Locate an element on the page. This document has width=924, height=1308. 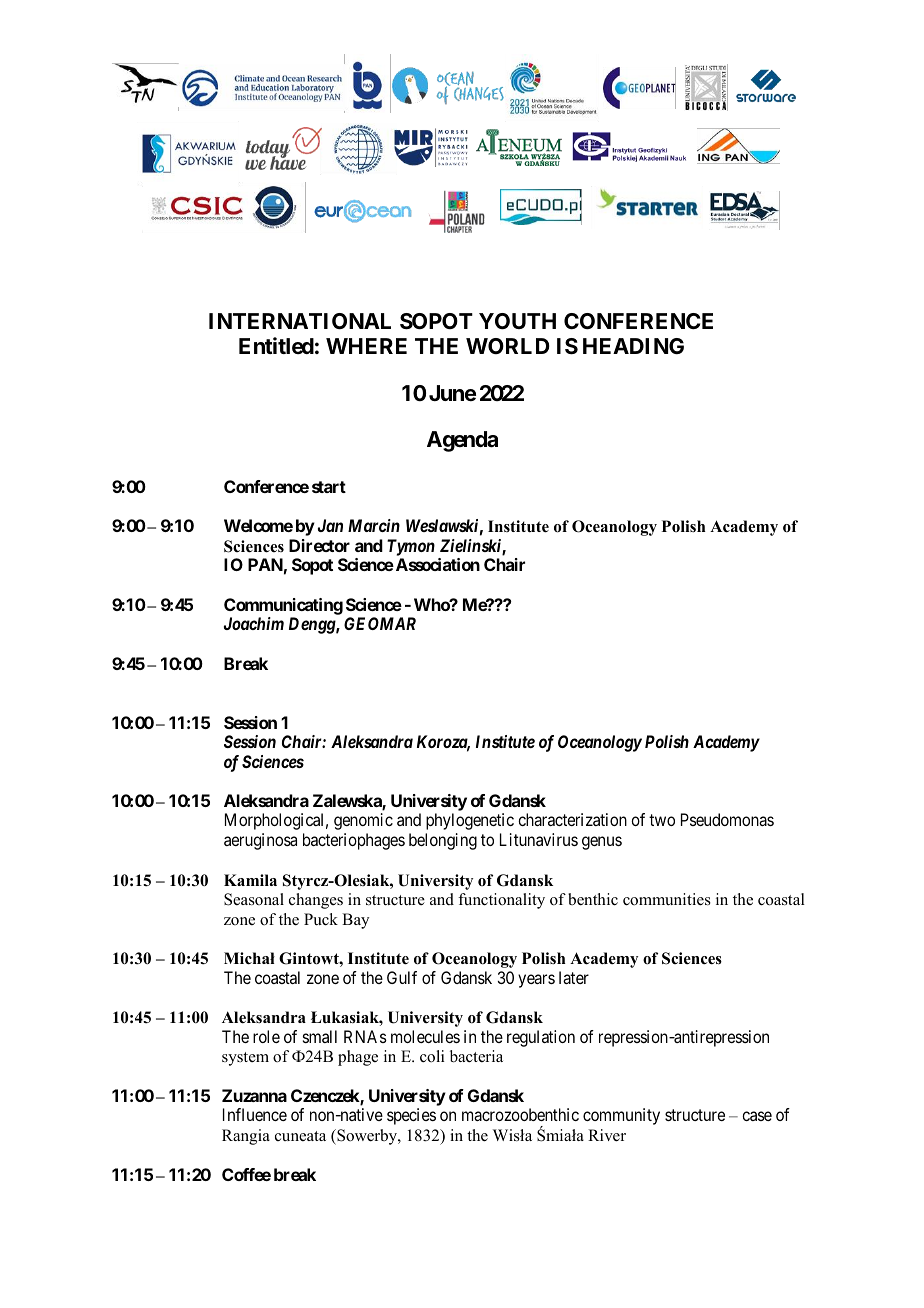
HEADING is located at coordinates (633, 346).
